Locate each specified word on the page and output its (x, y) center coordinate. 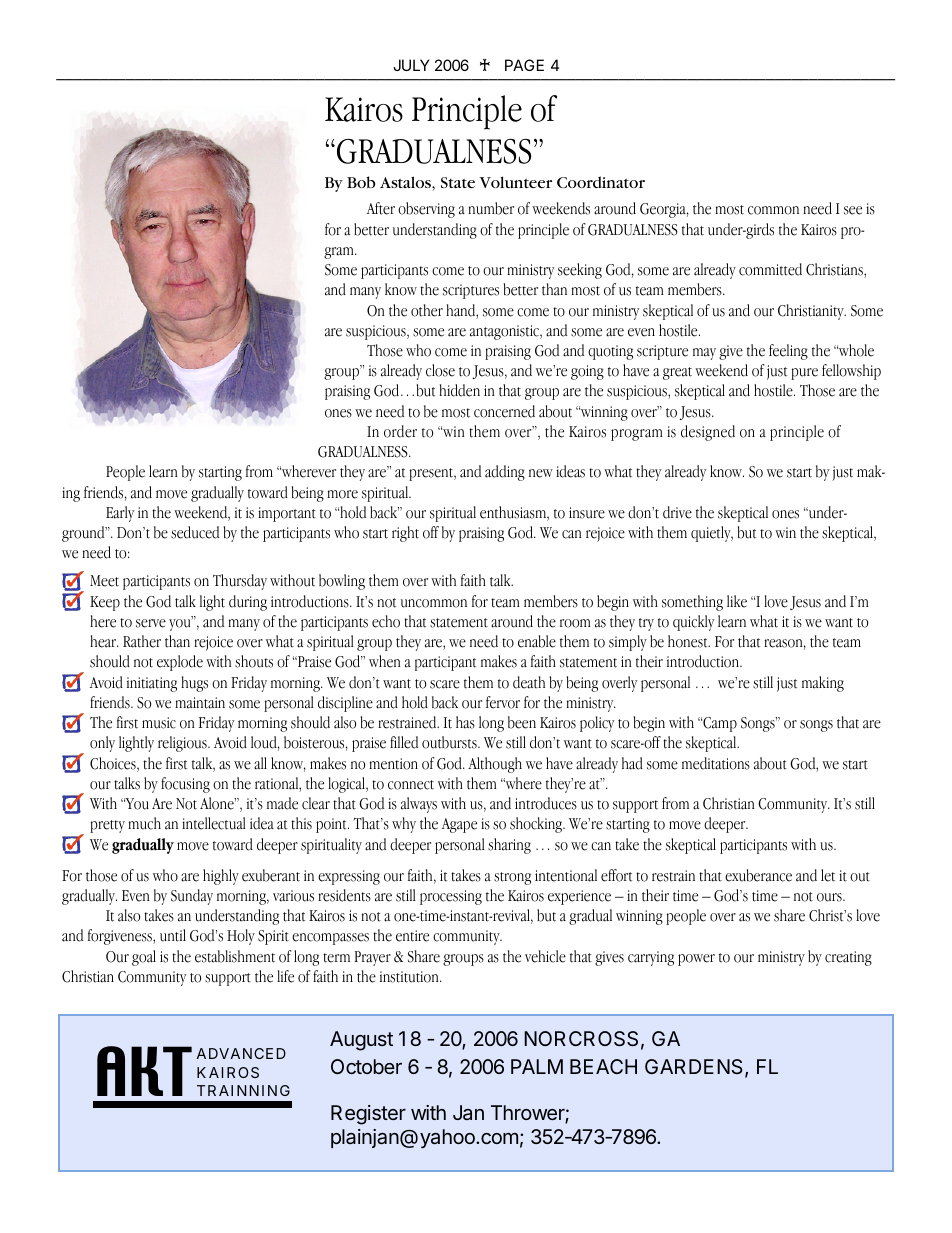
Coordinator (601, 182)
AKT (144, 1071)
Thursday (240, 582)
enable (537, 641)
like (737, 601)
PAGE (524, 65)
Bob (361, 182)
